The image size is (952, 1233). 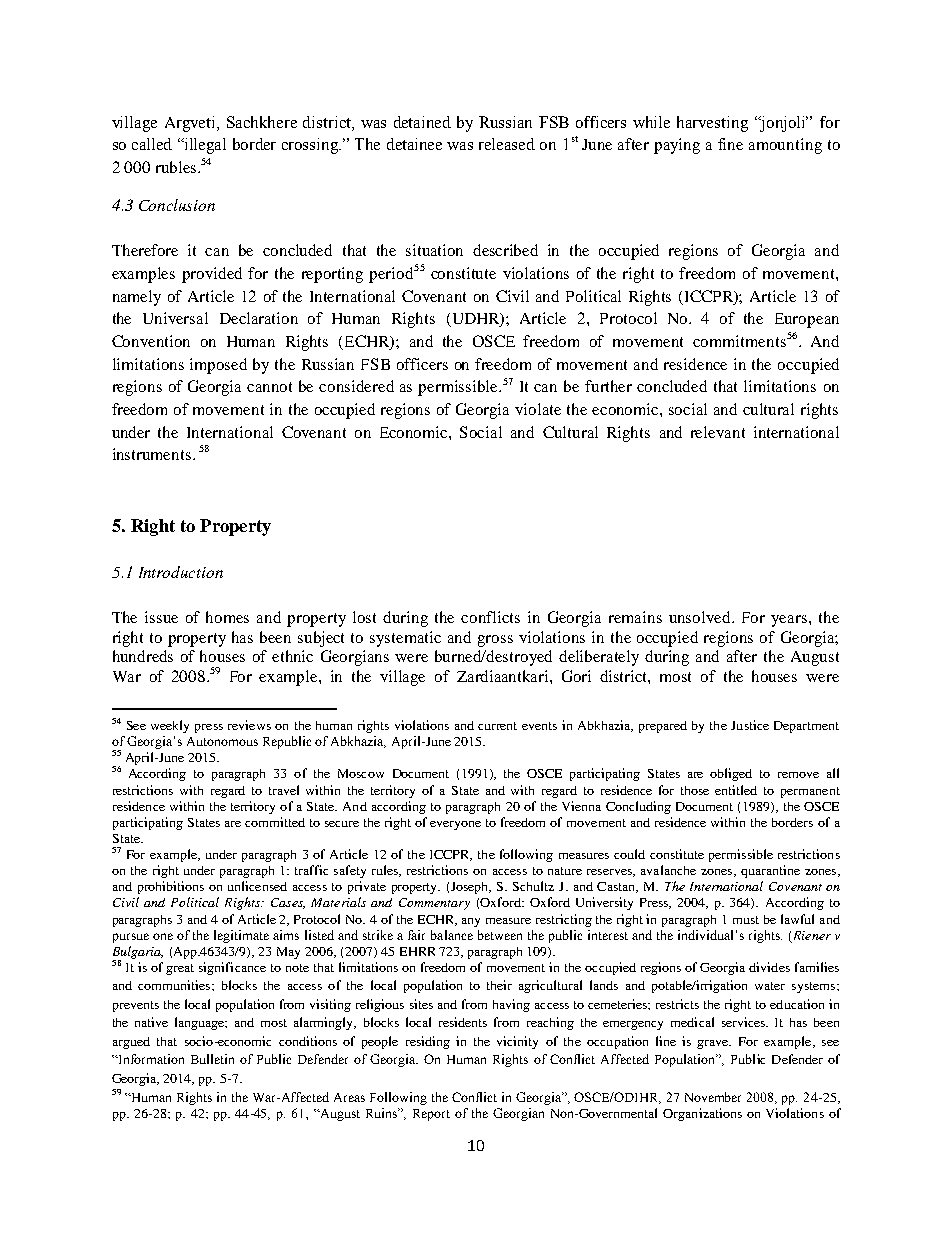 I want to click on unlicensed, so click(x=257, y=886).
